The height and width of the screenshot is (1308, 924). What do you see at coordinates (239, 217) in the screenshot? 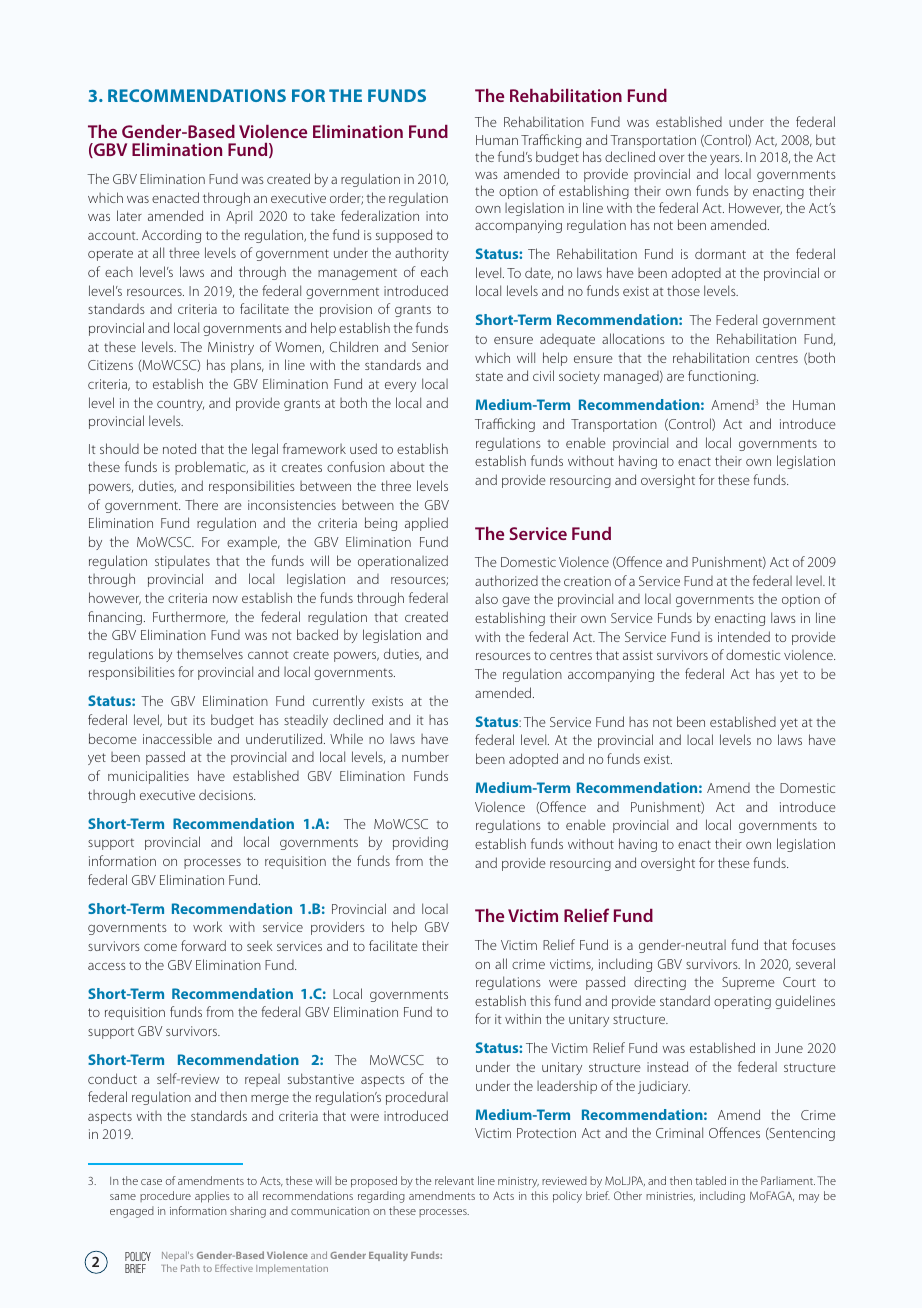
I see `April` at bounding box center [239, 217].
